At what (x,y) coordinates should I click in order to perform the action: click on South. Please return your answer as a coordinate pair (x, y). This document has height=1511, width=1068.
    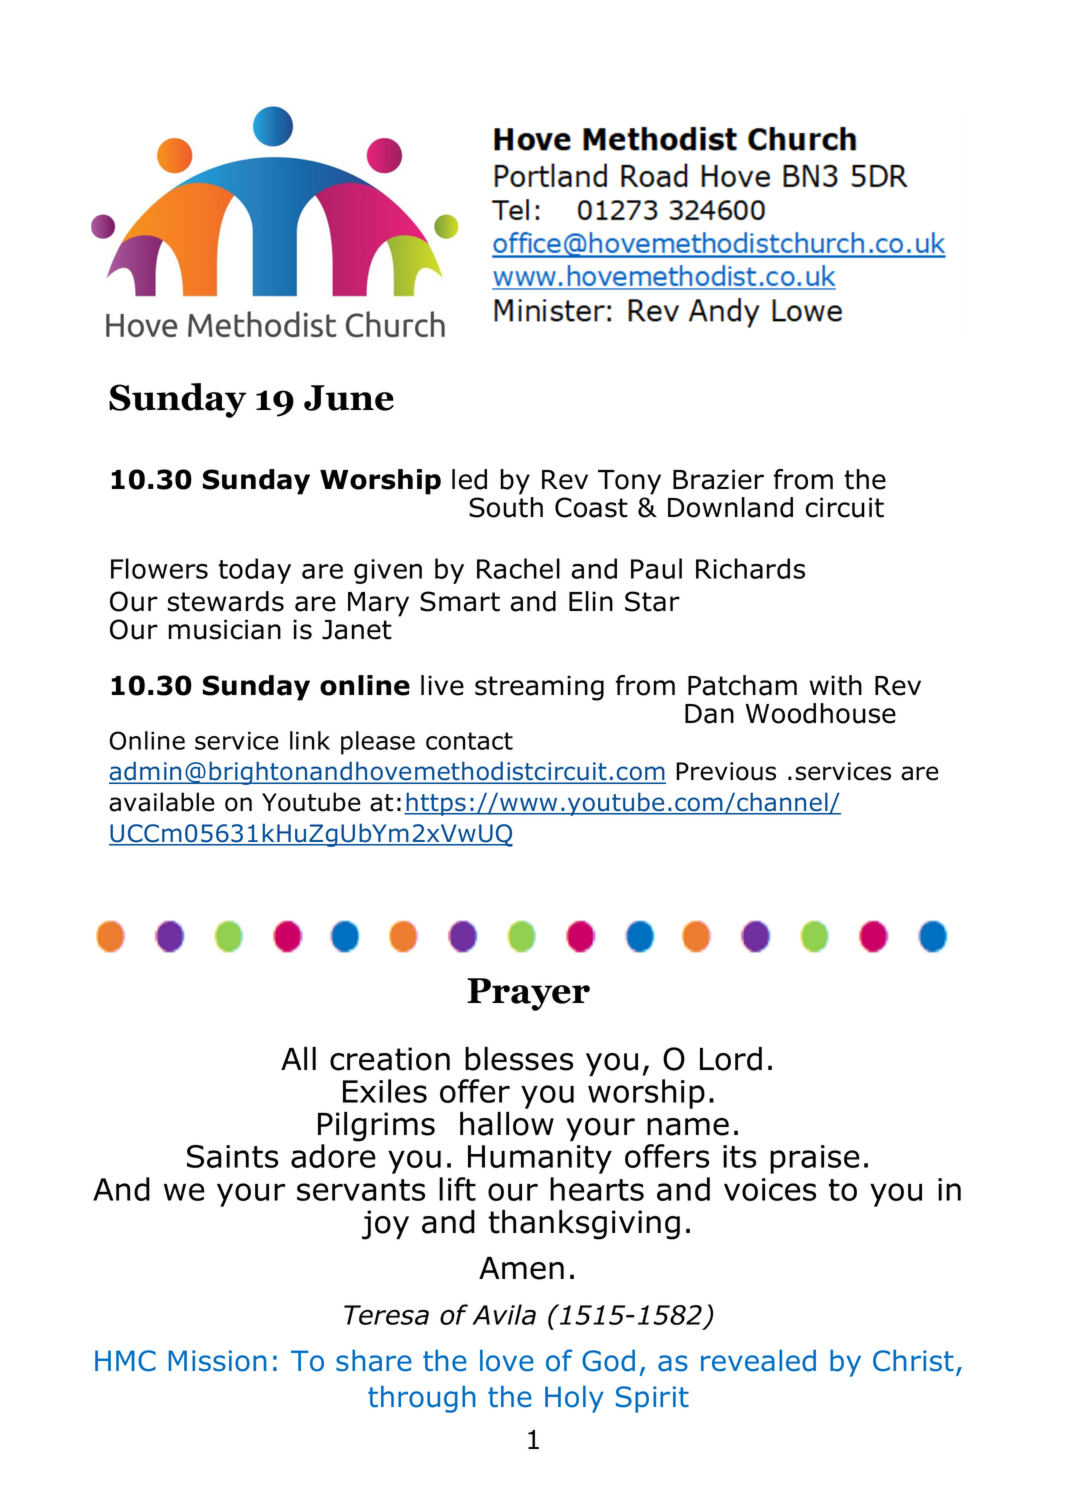
    Looking at the image, I should click on (506, 507).
